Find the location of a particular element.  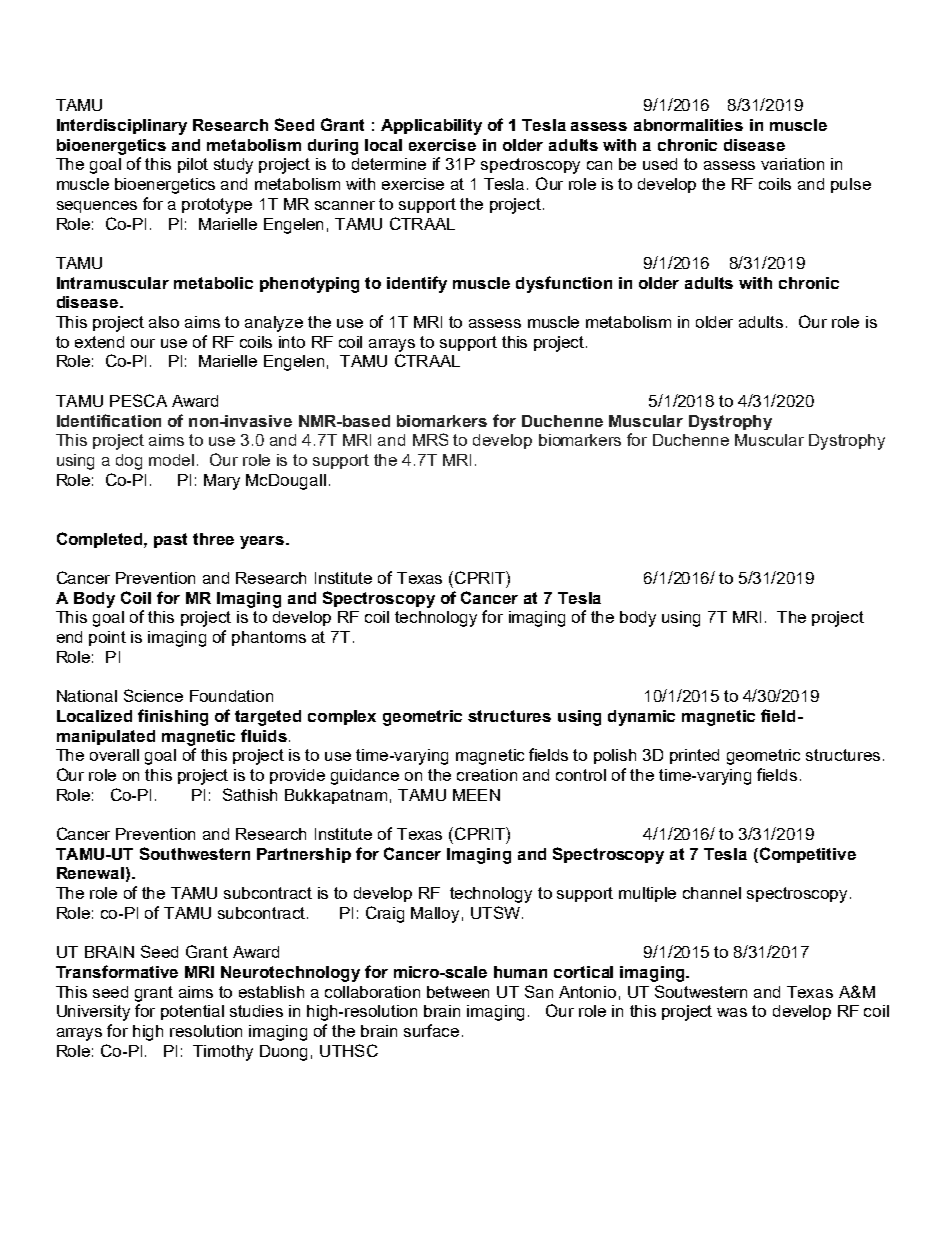

pilot is located at coordinates (193, 165).
